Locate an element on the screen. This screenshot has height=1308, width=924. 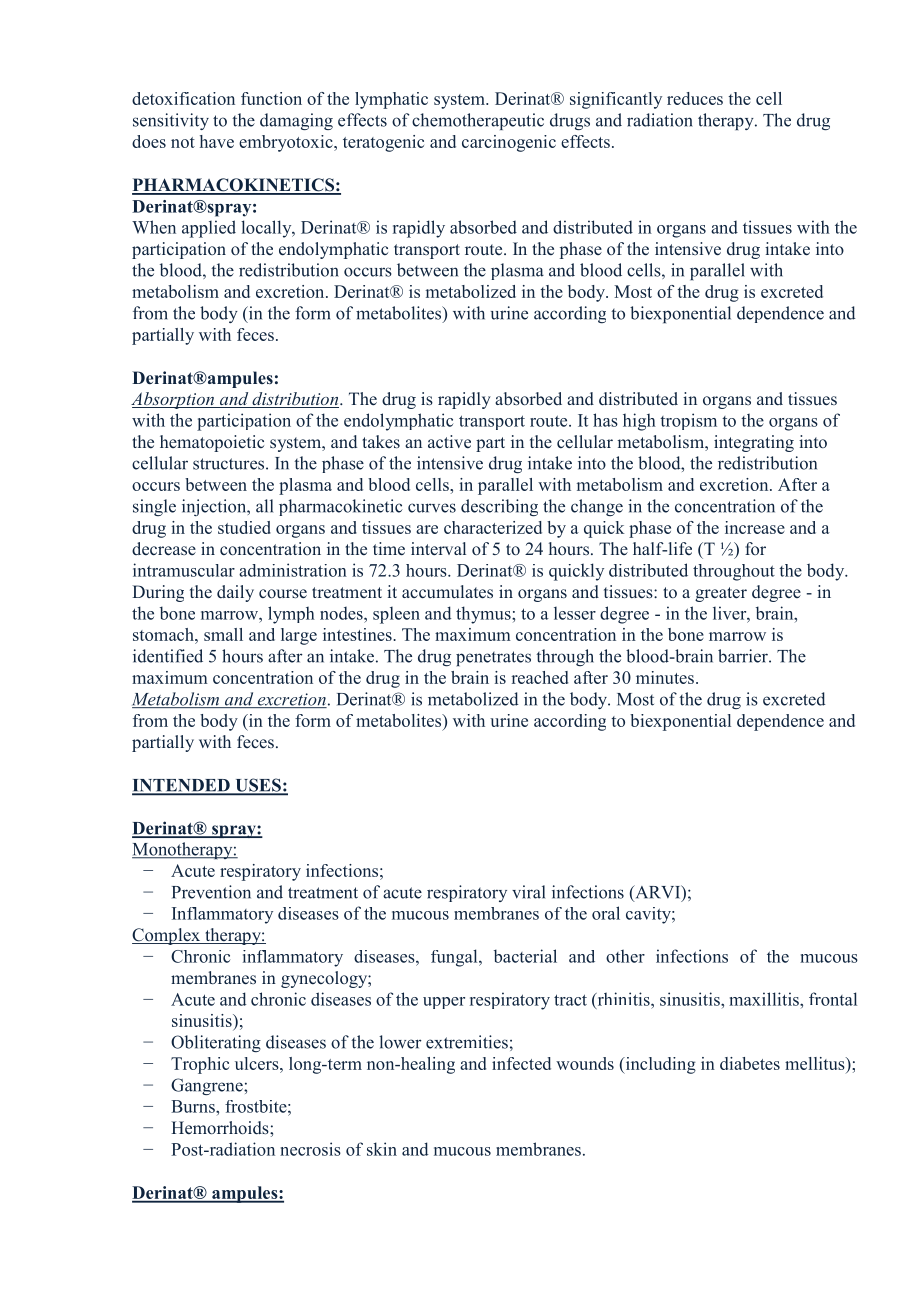
thymus is located at coordinates (484, 615).
